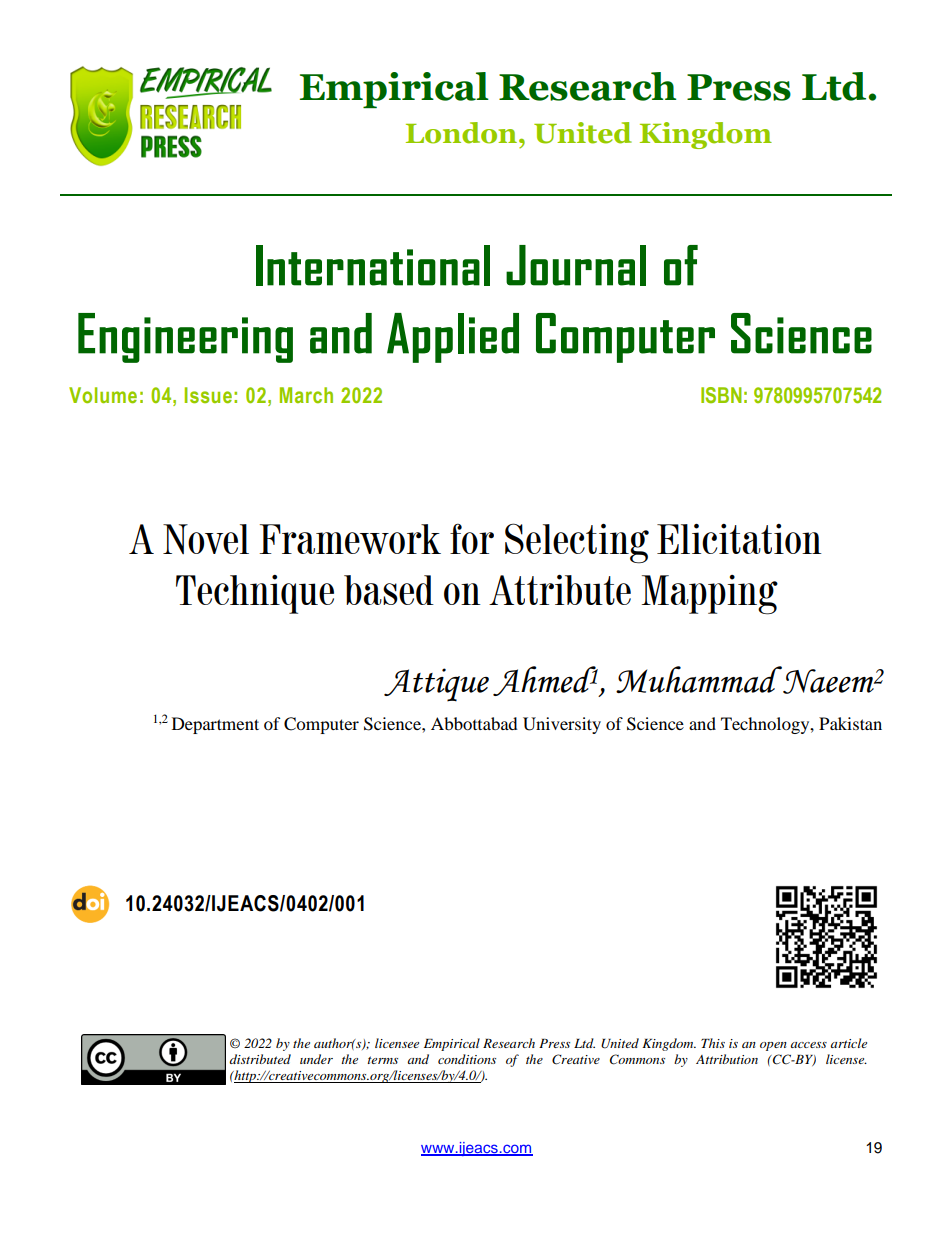 The height and width of the screenshot is (1233, 952). What do you see at coordinates (773, 1046) in the screenshot?
I see `open` at bounding box center [773, 1046].
